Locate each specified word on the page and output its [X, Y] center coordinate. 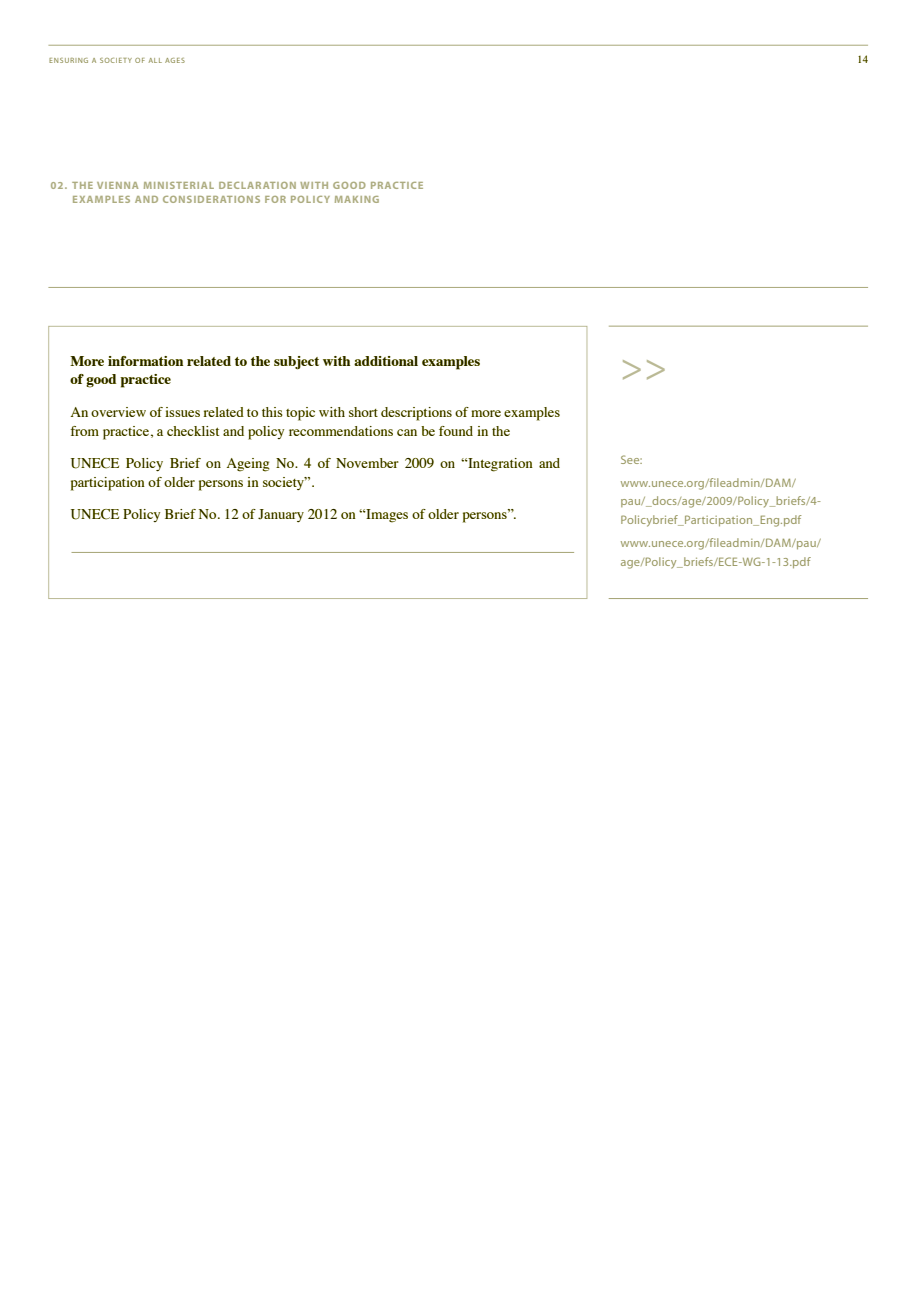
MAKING [357, 199]
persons [221, 485]
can [407, 432]
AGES [175, 60]
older [179, 482]
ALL [155, 60]
